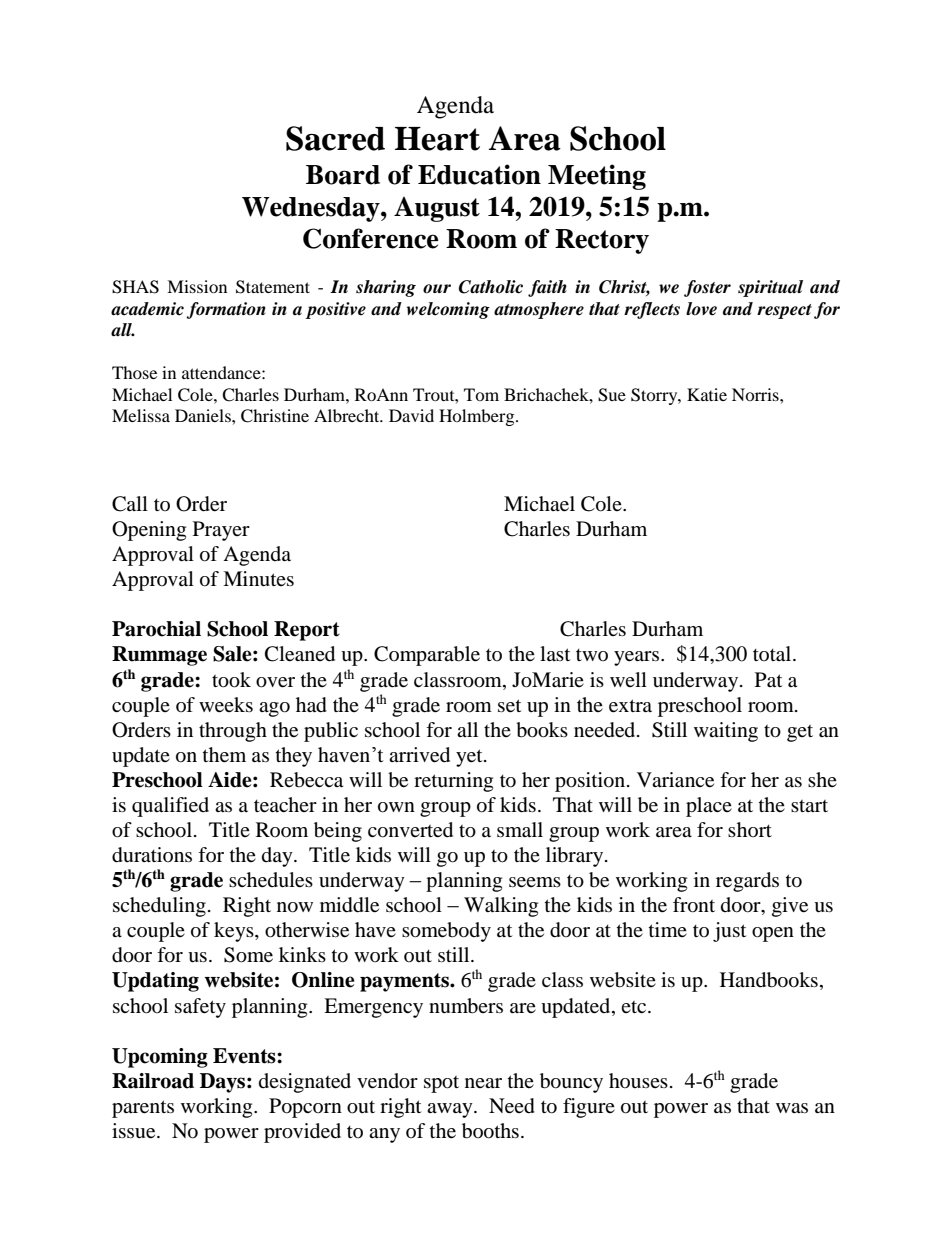 The image size is (952, 1233). What do you see at coordinates (747, 882) in the document?
I see `regards` at bounding box center [747, 882].
